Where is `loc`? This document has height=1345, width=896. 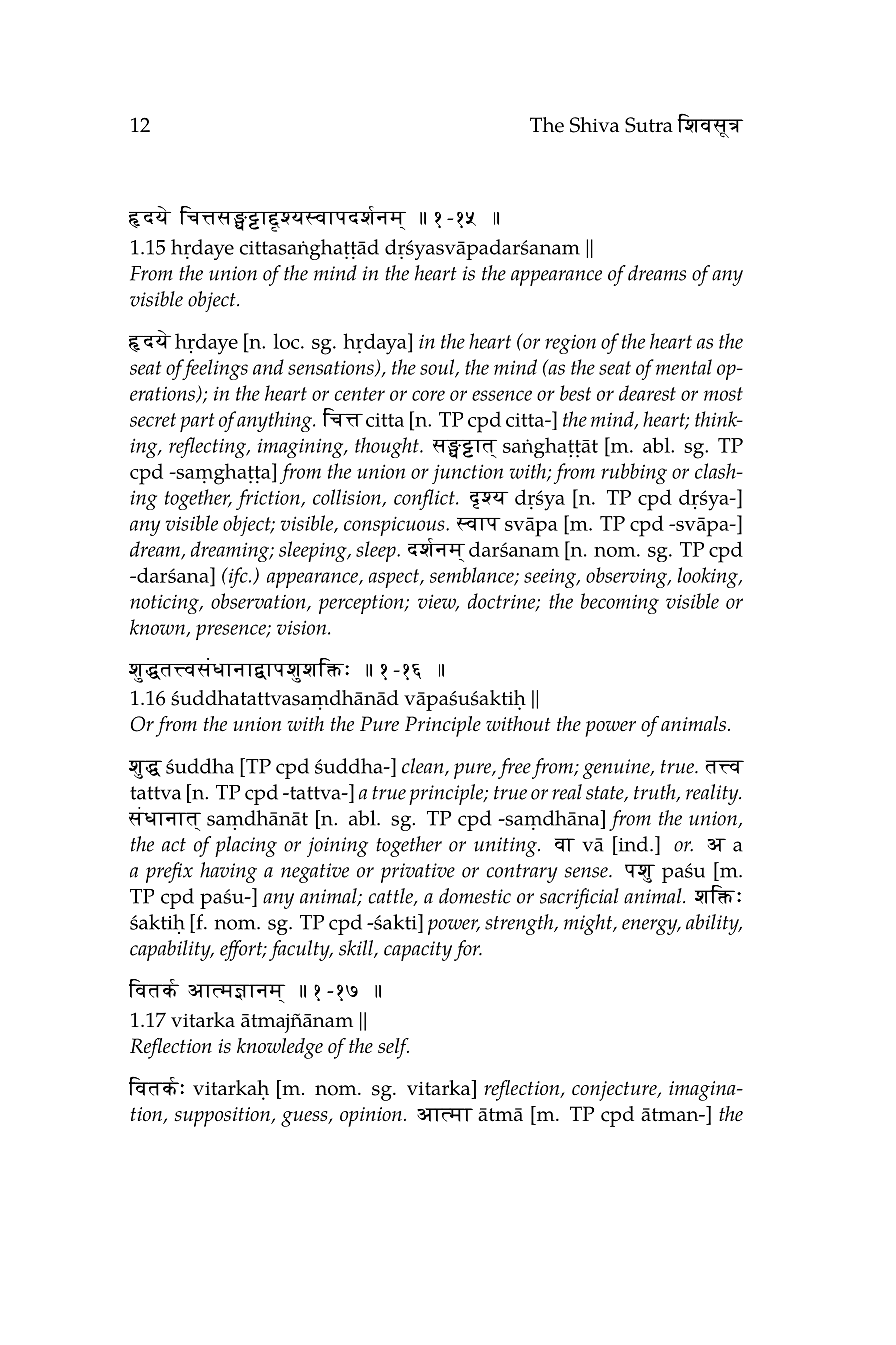 loc is located at coordinates (286, 341).
